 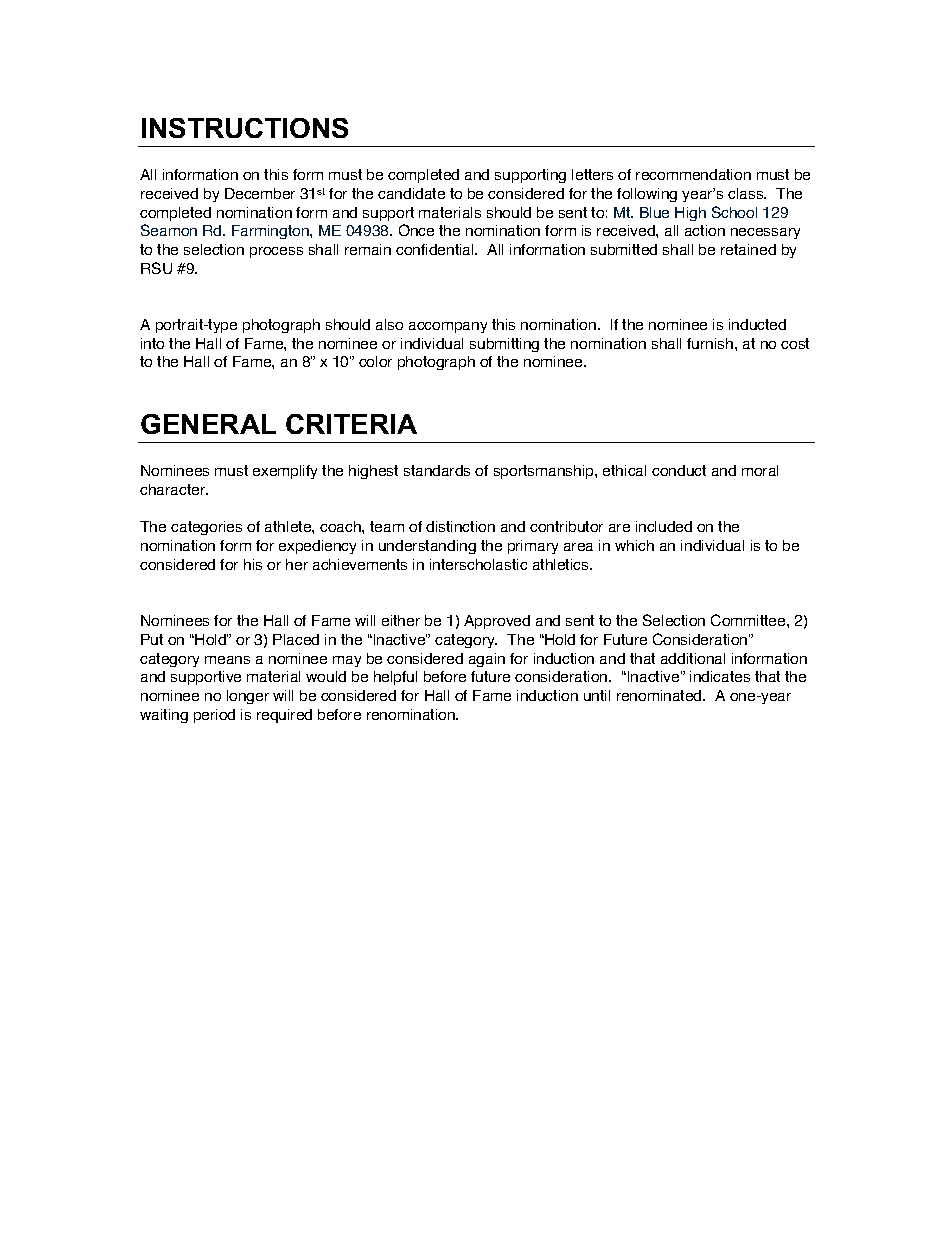 What do you see at coordinates (206, 528) in the screenshot?
I see `categories` at bounding box center [206, 528].
